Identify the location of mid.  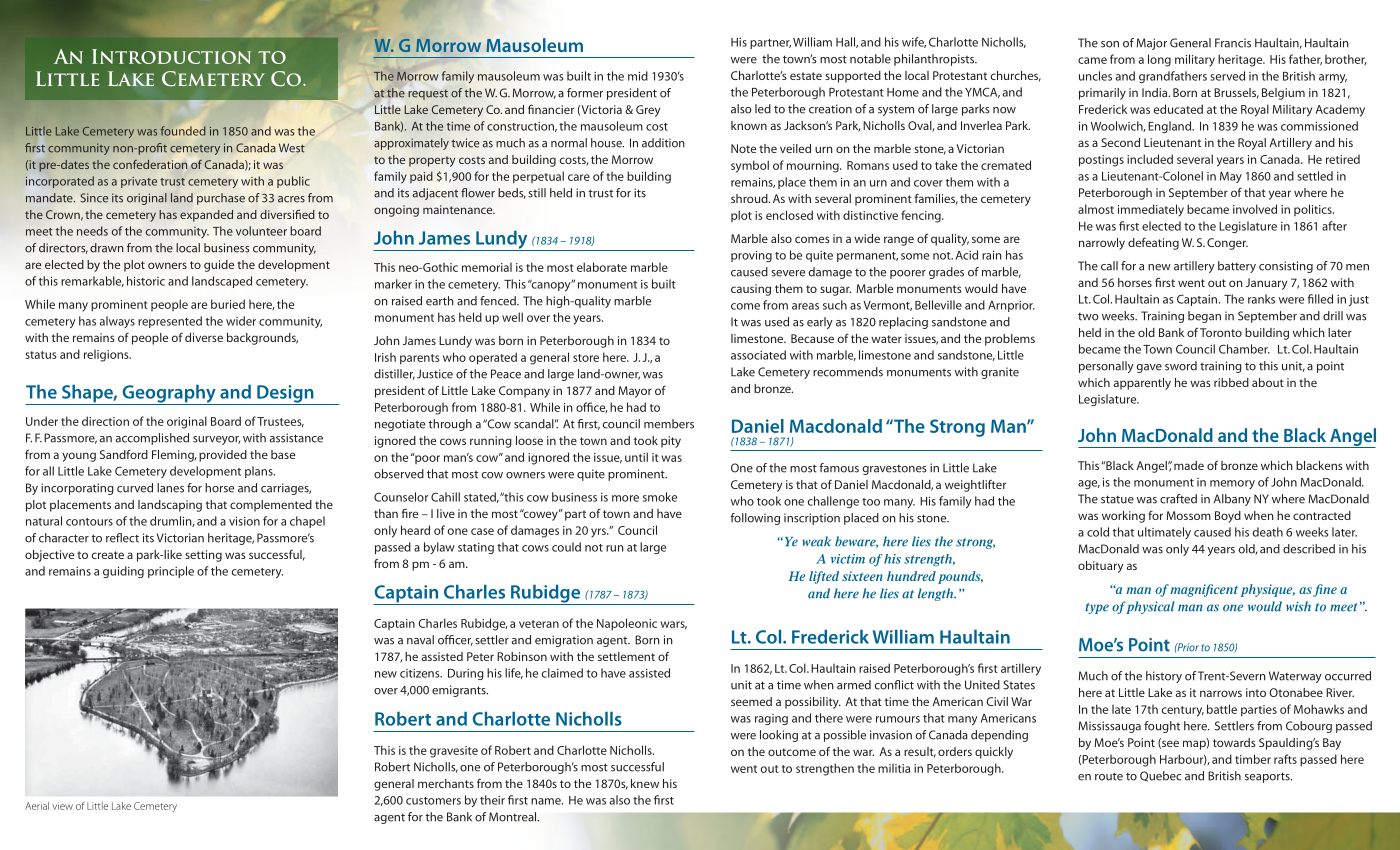
(638, 76).
